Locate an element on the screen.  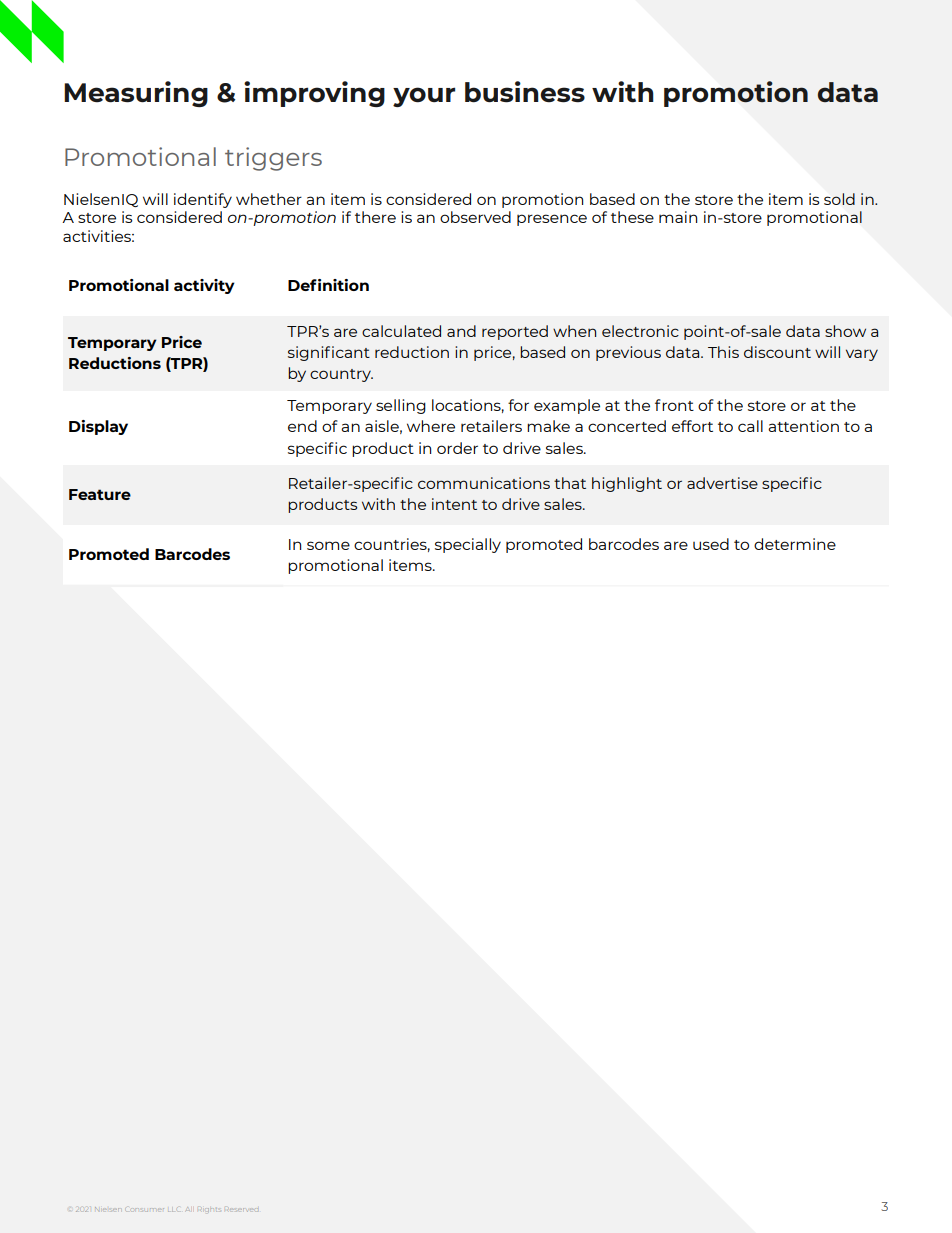
sold is located at coordinates (839, 199).
